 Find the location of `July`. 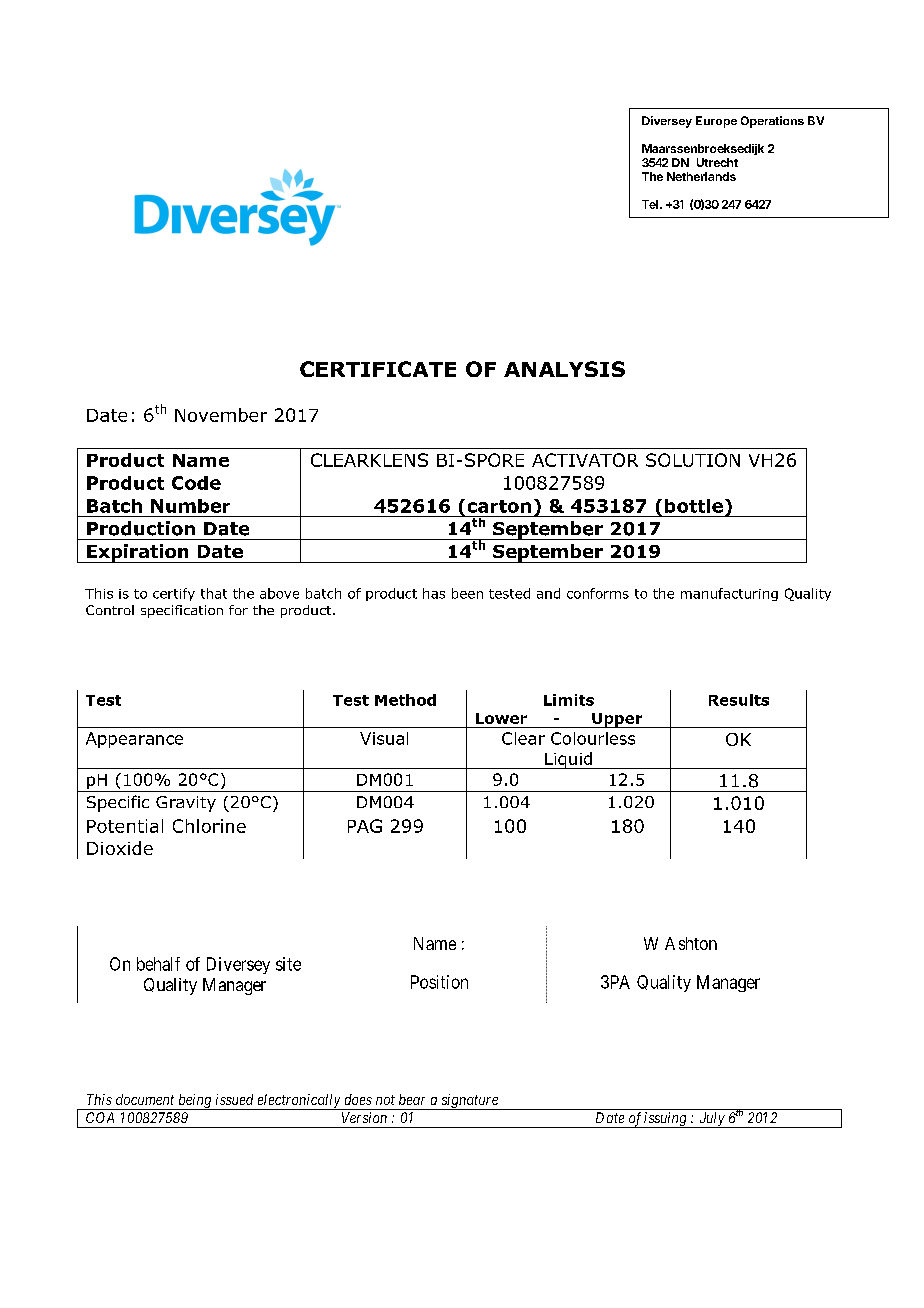

July is located at coordinates (712, 1120).
